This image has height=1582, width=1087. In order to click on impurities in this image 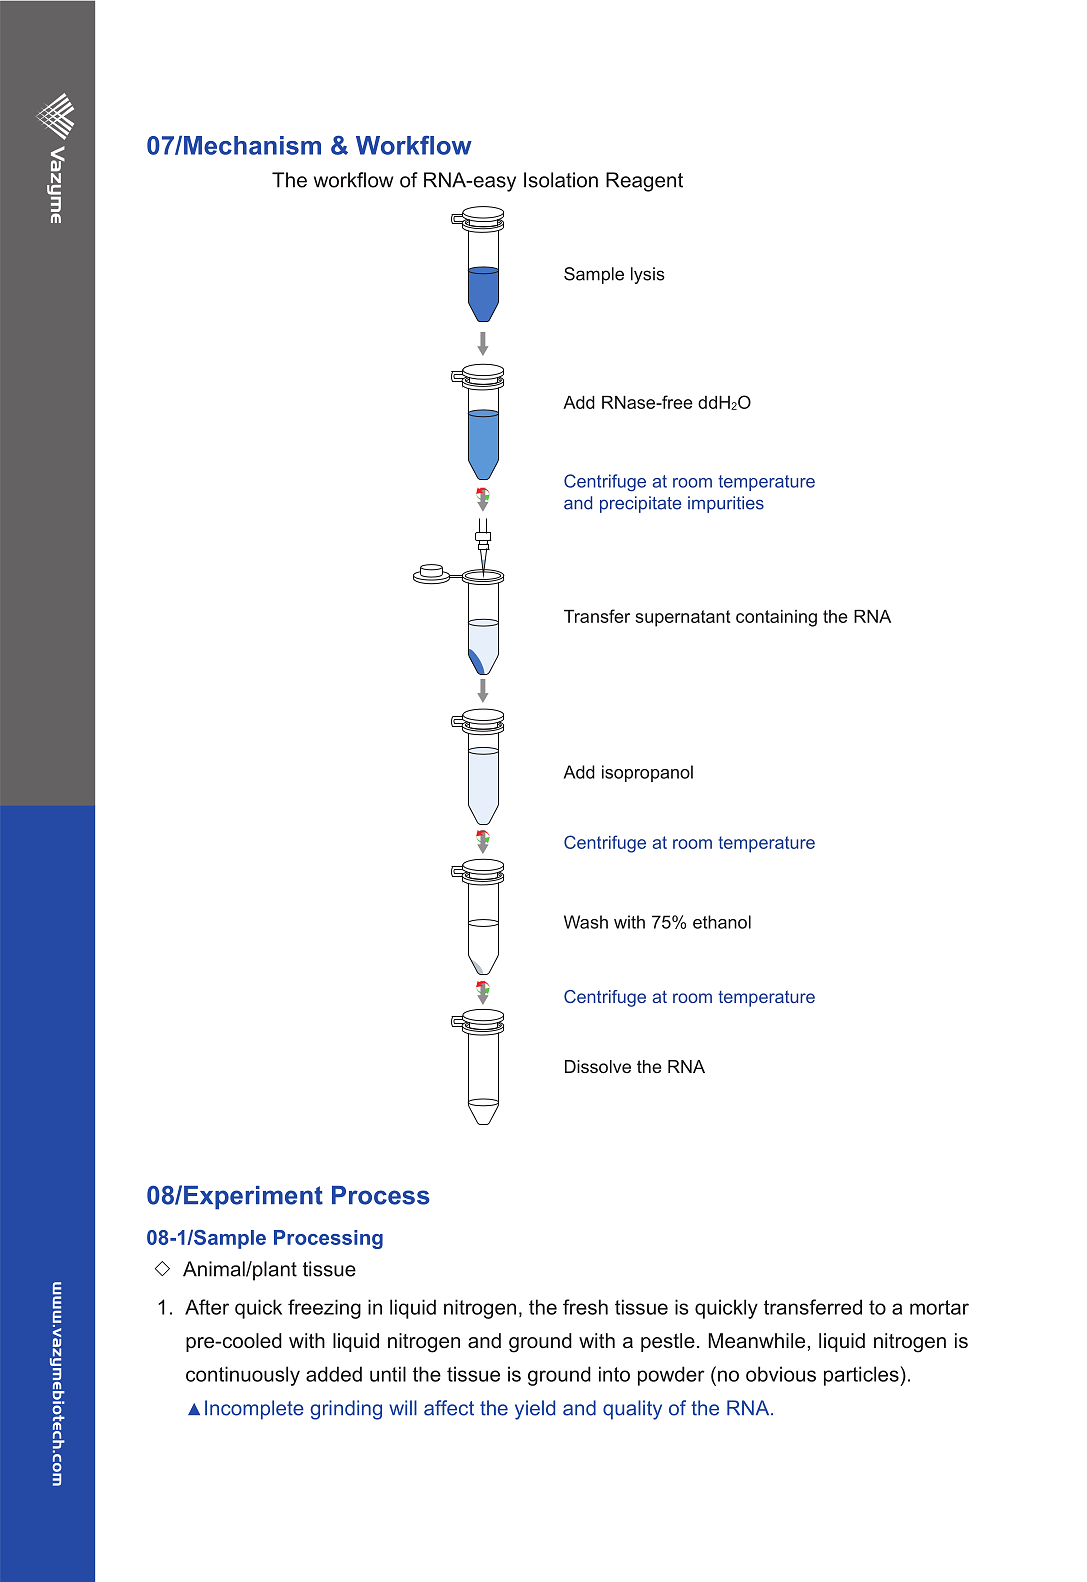, I will do `click(726, 504)`.
